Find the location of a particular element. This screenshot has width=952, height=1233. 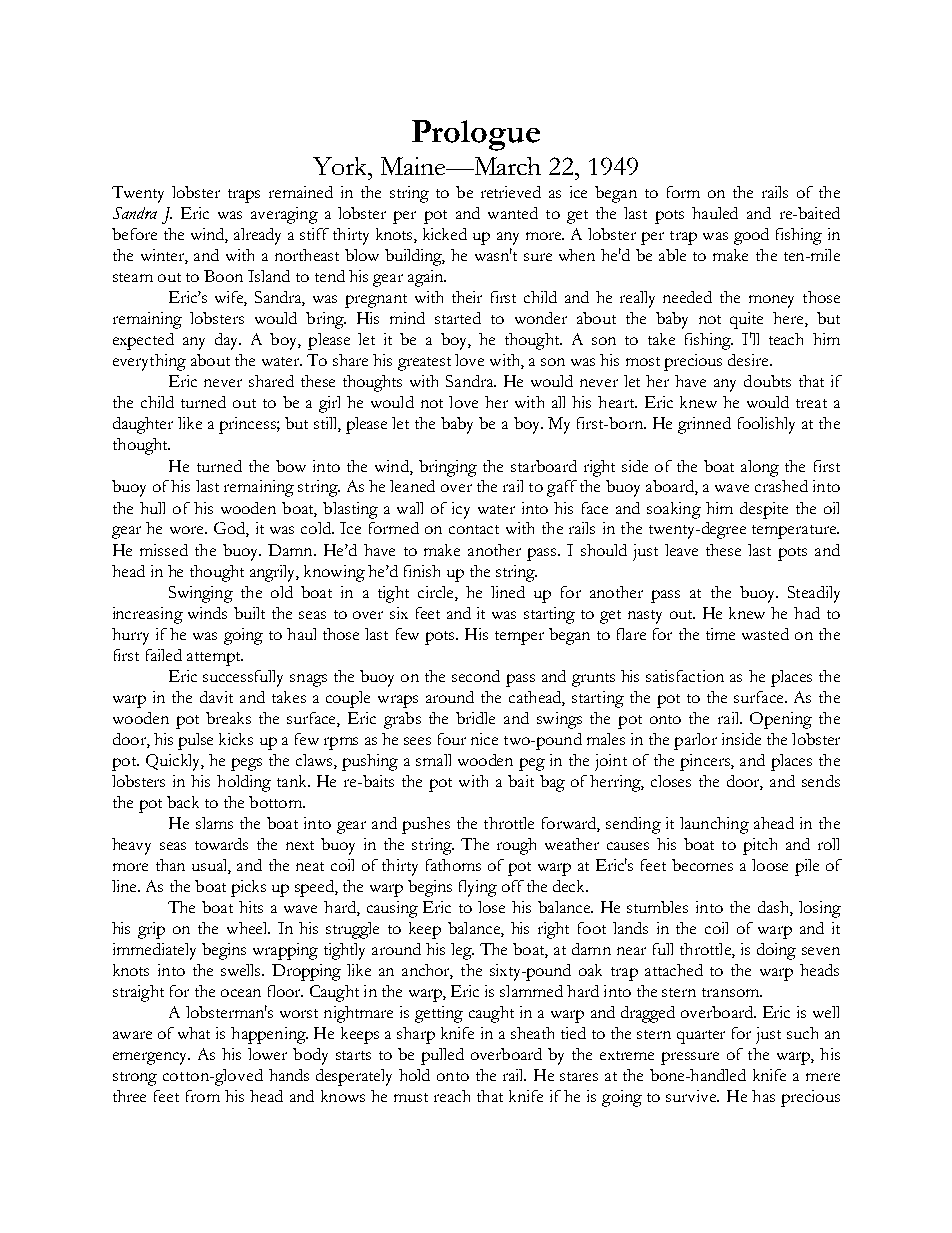

Swinging is located at coordinates (201, 594).
